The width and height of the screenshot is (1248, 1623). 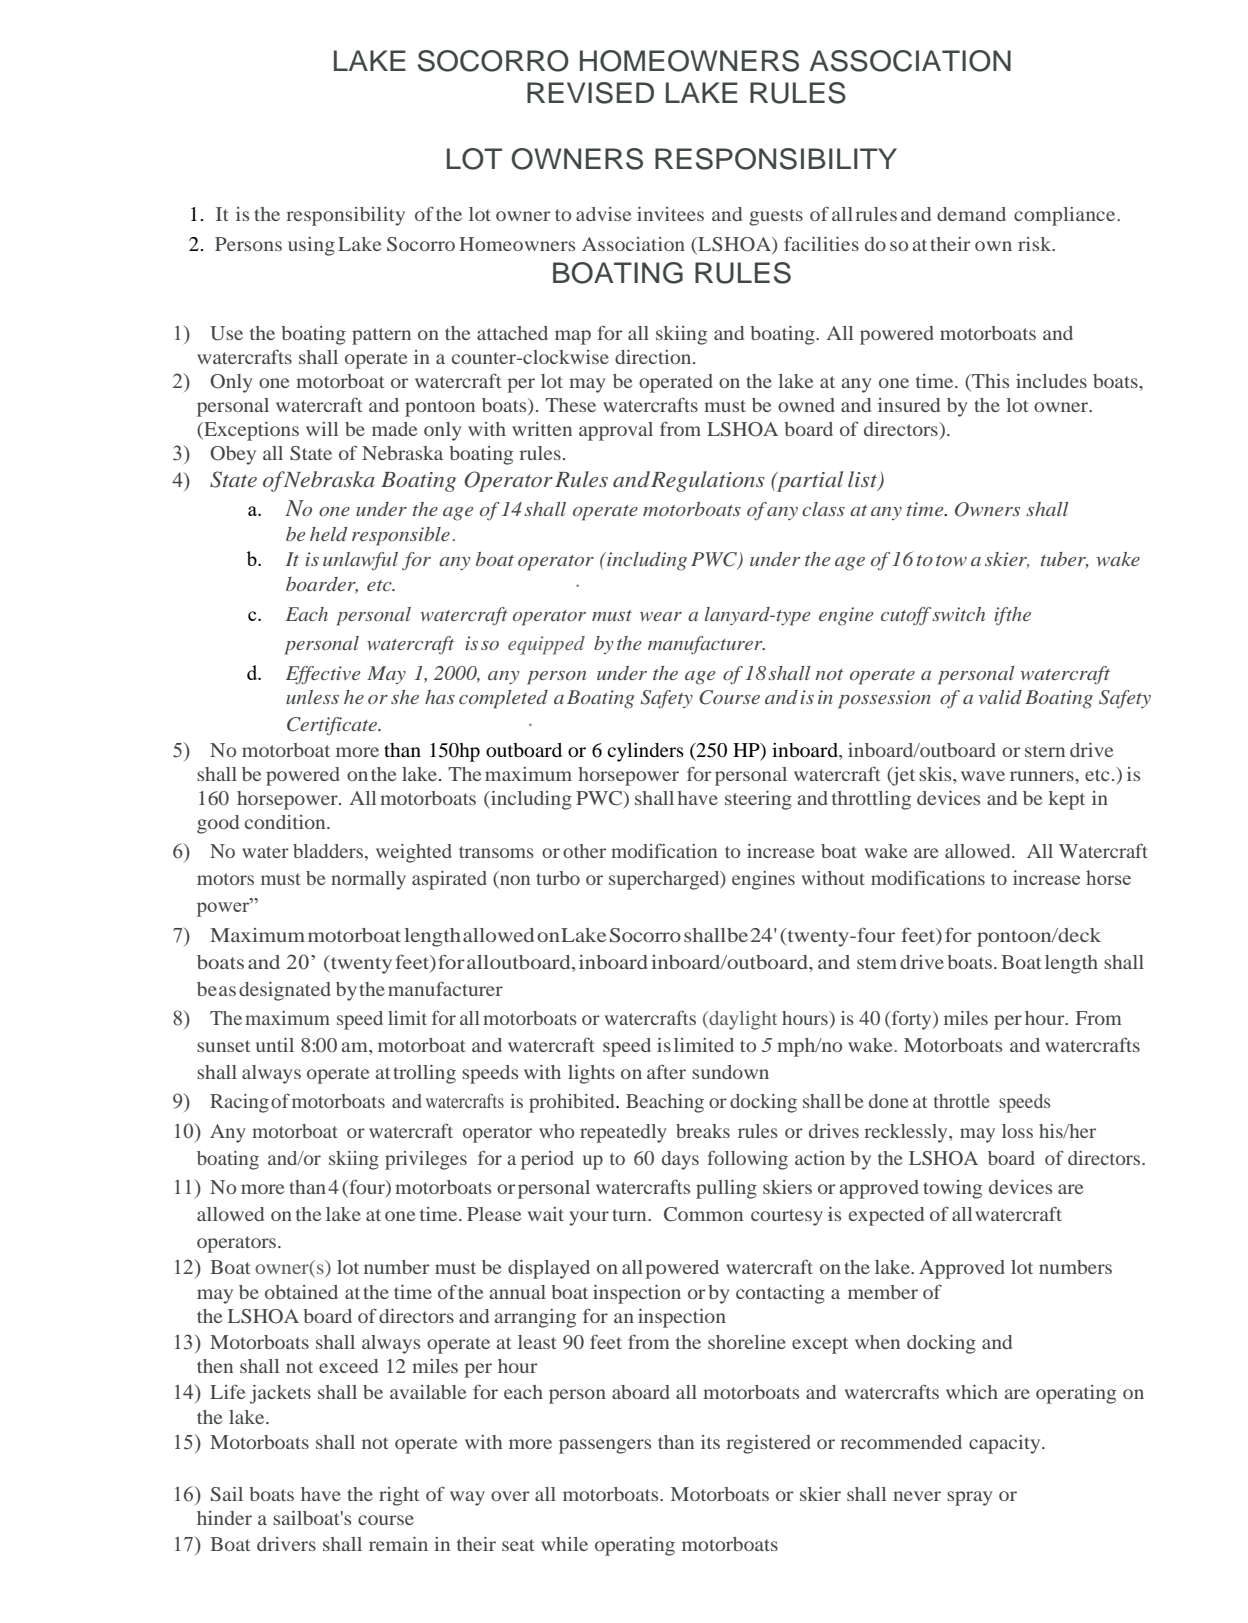 What do you see at coordinates (590, 93) in the screenshot?
I see `REVISED` at bounding box center [590, 93].
